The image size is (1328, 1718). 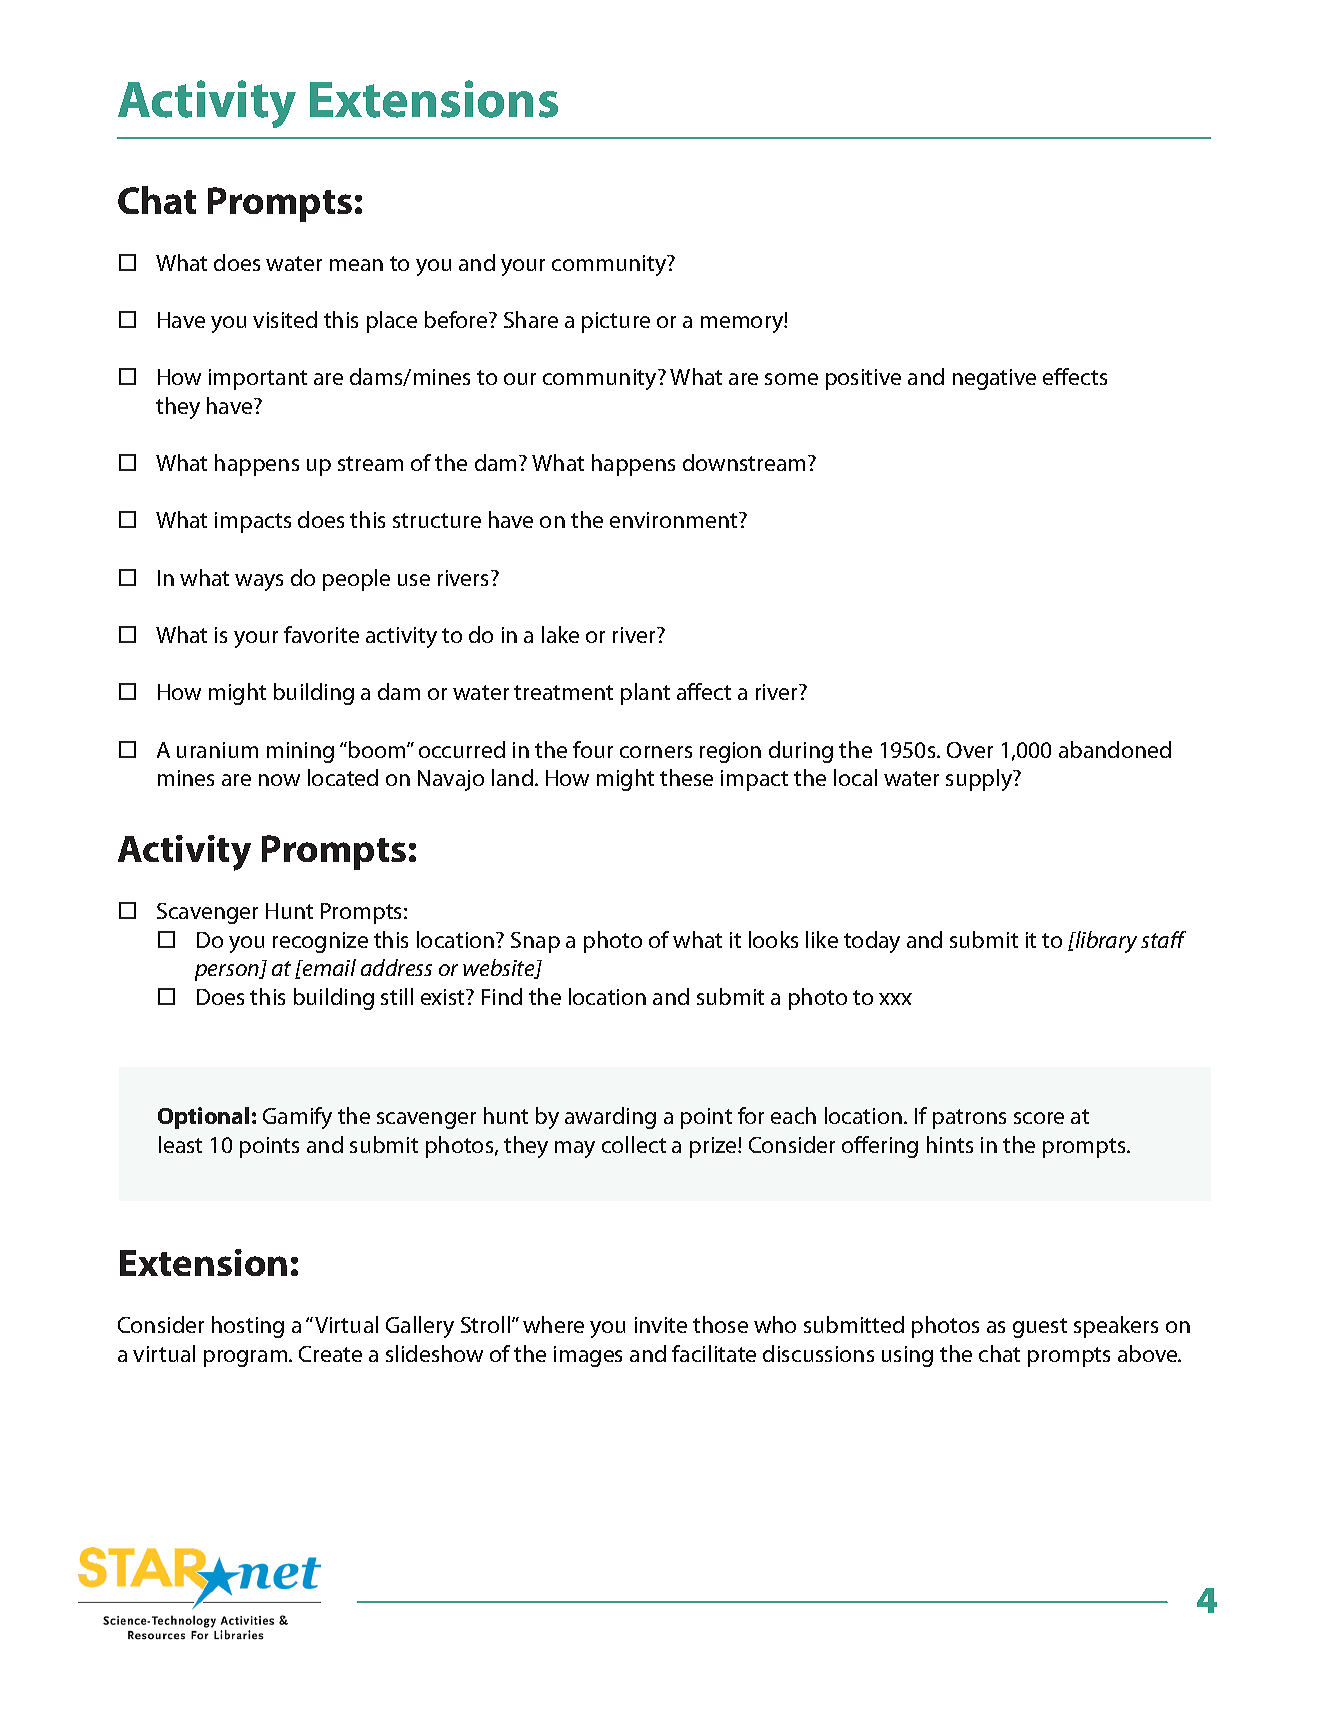 What do you see at coordinates (1040, 1328) in the document?
I see `guest` at bounding box center [1040, 1328].
